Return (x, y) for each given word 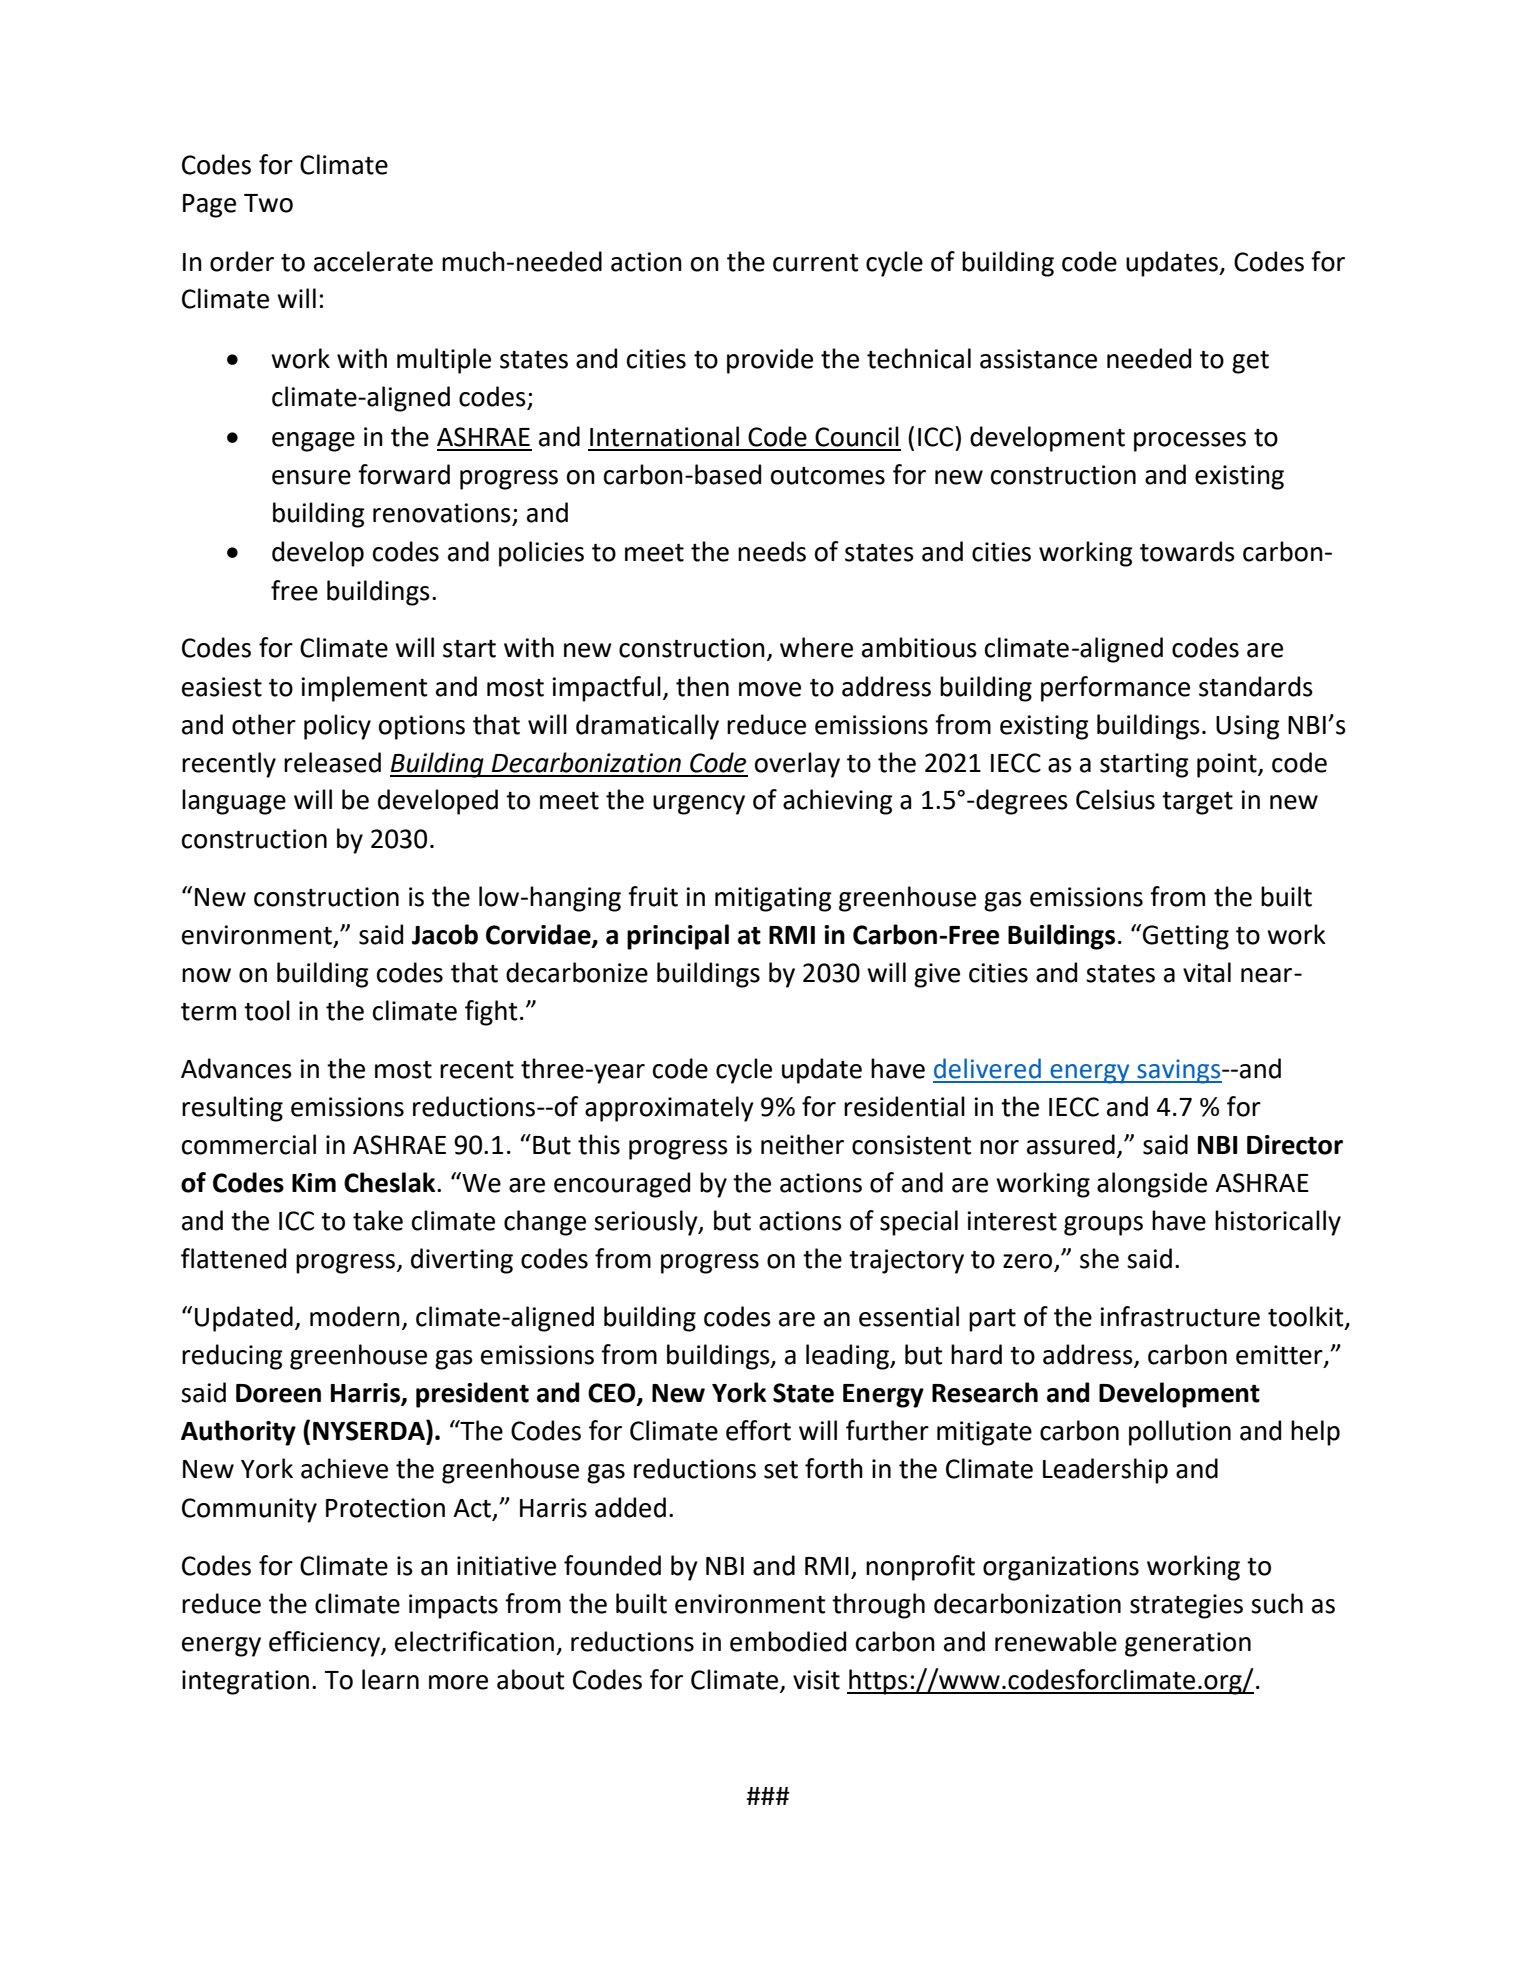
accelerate (373, 261)
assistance (1038, 359)
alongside (1152, 1185)
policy (337, 727)
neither (802, 1144)
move (770, 689)
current (816, 263)
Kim (314, 1182)
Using (1248, 727)
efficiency (325, 1644)
